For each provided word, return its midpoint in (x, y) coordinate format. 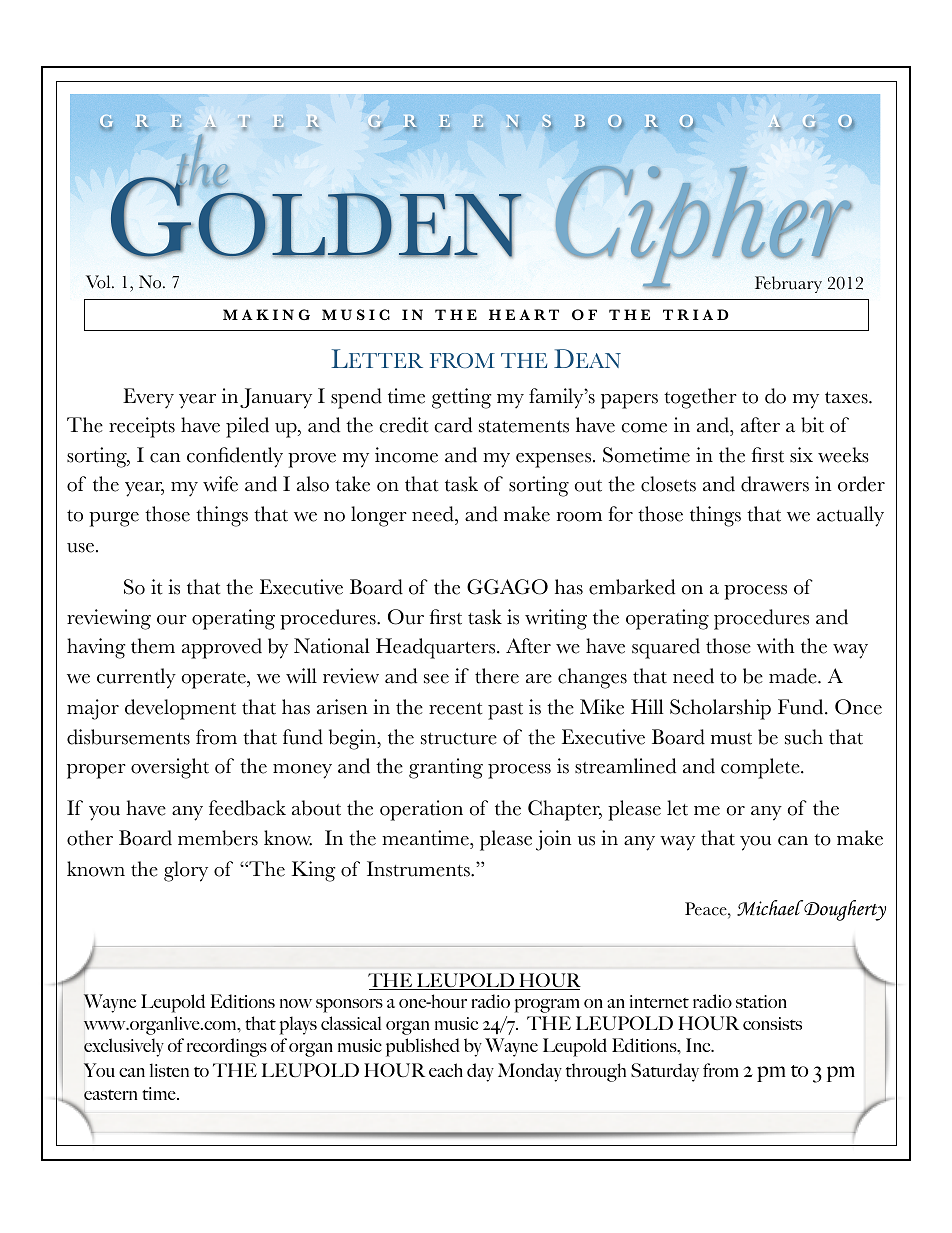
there (497, 676)
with (775, 646)
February (788, 284)
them (153, 646)
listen (169, 1070)
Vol (99, 282)
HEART (524, 314)
